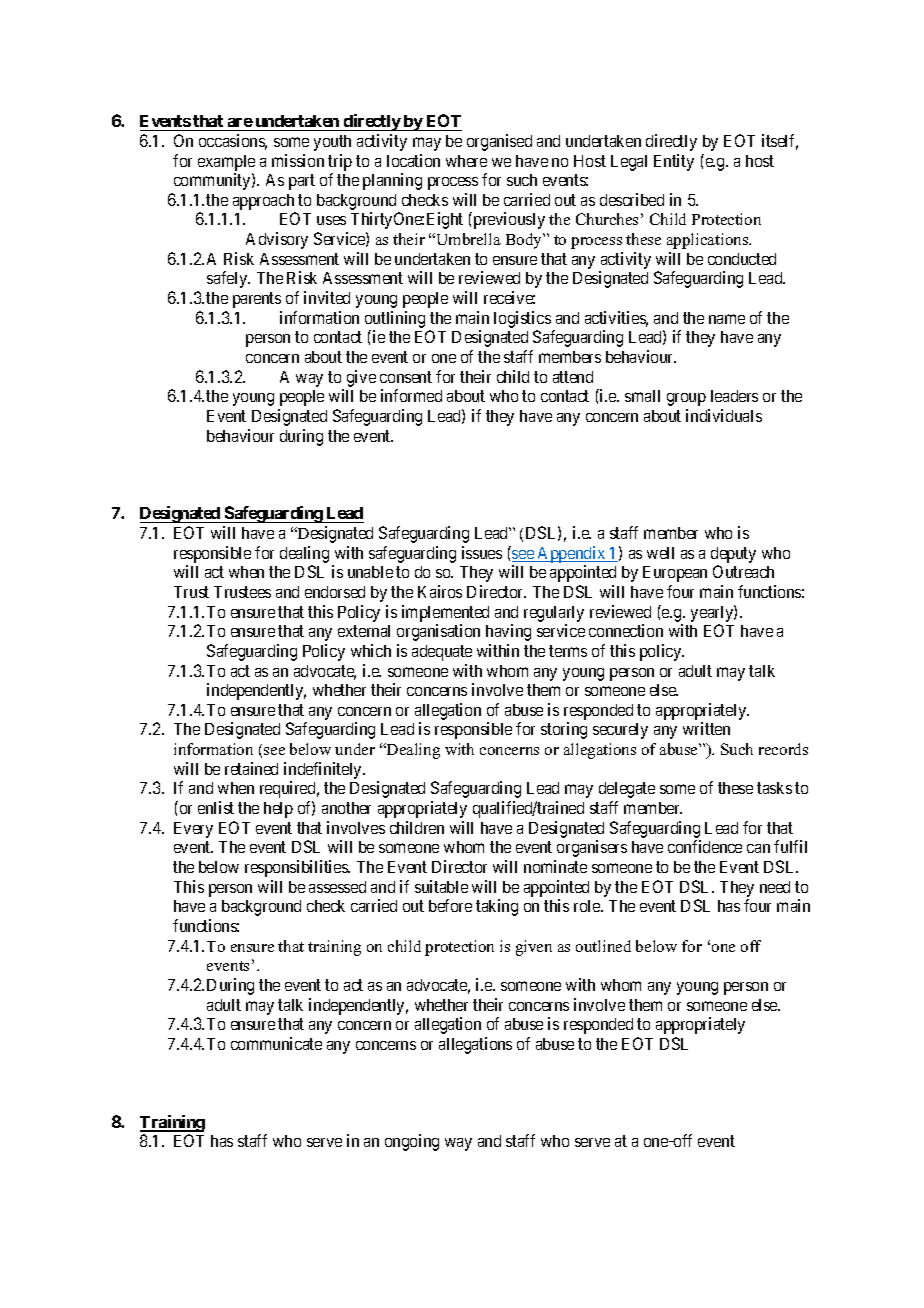  Describe the element at coordinates (276, 1043) in the screenshot. I see `communicate` at that location.
